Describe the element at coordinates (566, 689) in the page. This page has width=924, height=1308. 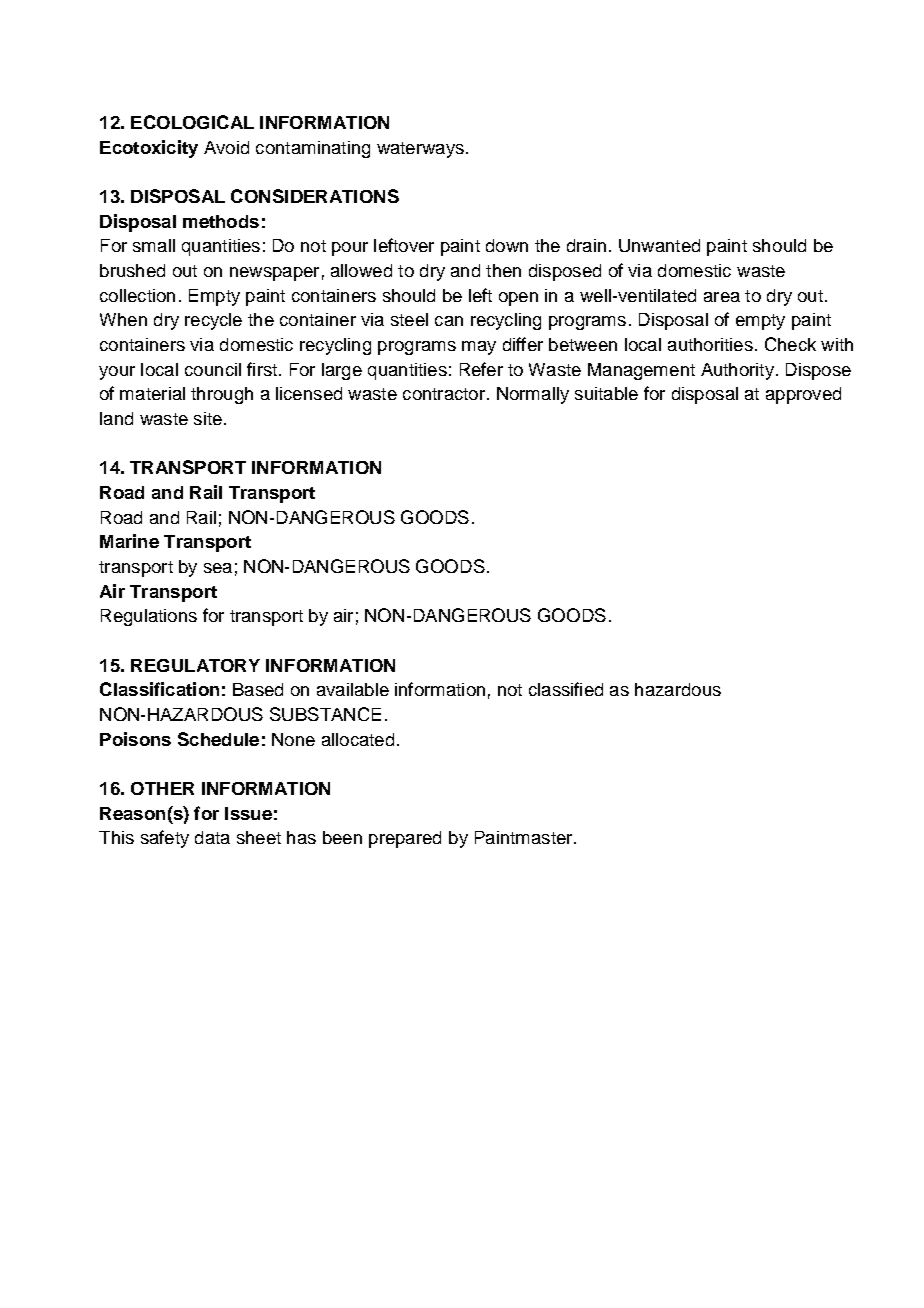
I see `classified` at that location.
